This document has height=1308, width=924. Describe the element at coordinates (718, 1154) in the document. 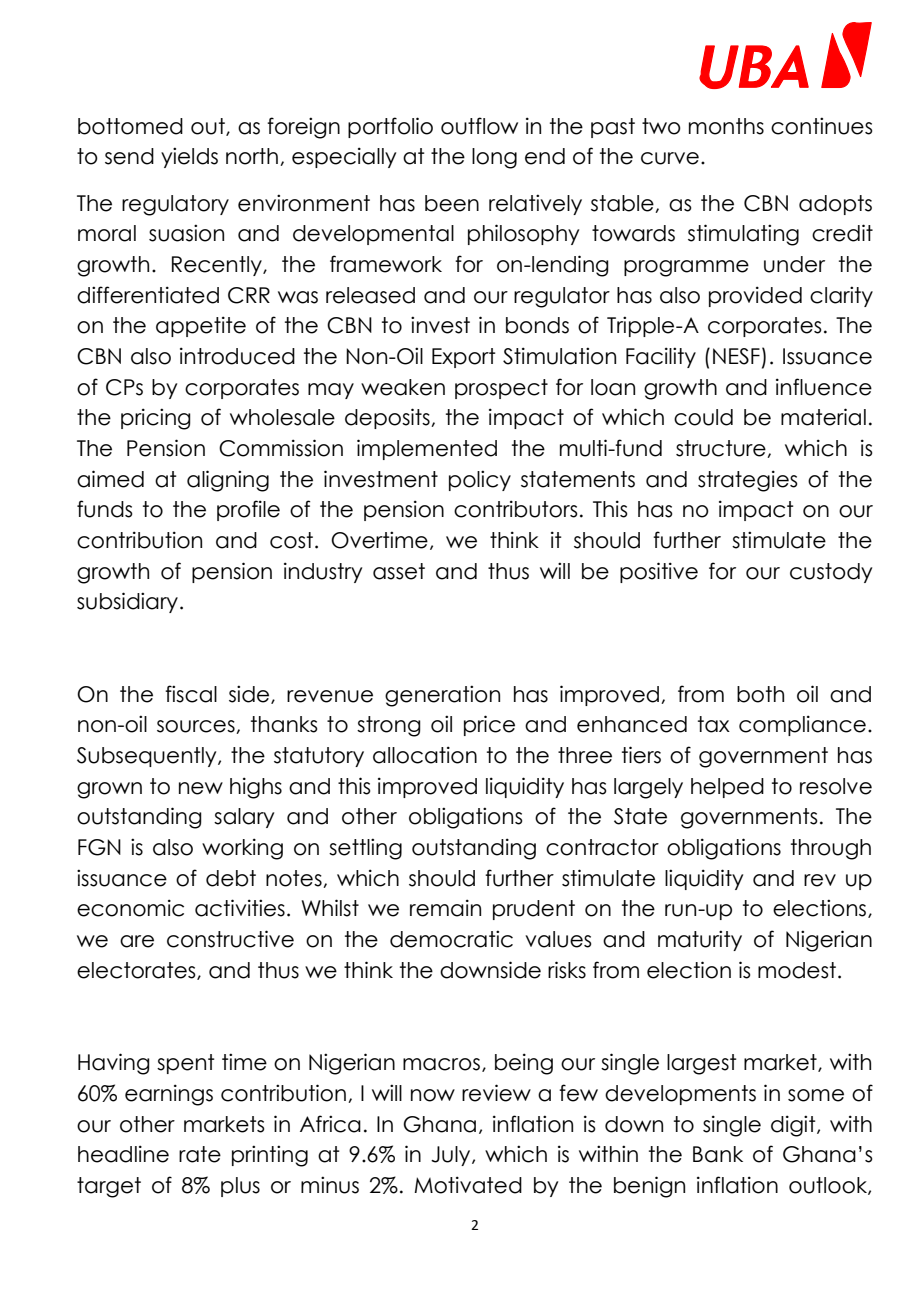

I see `Bank` at that location.
